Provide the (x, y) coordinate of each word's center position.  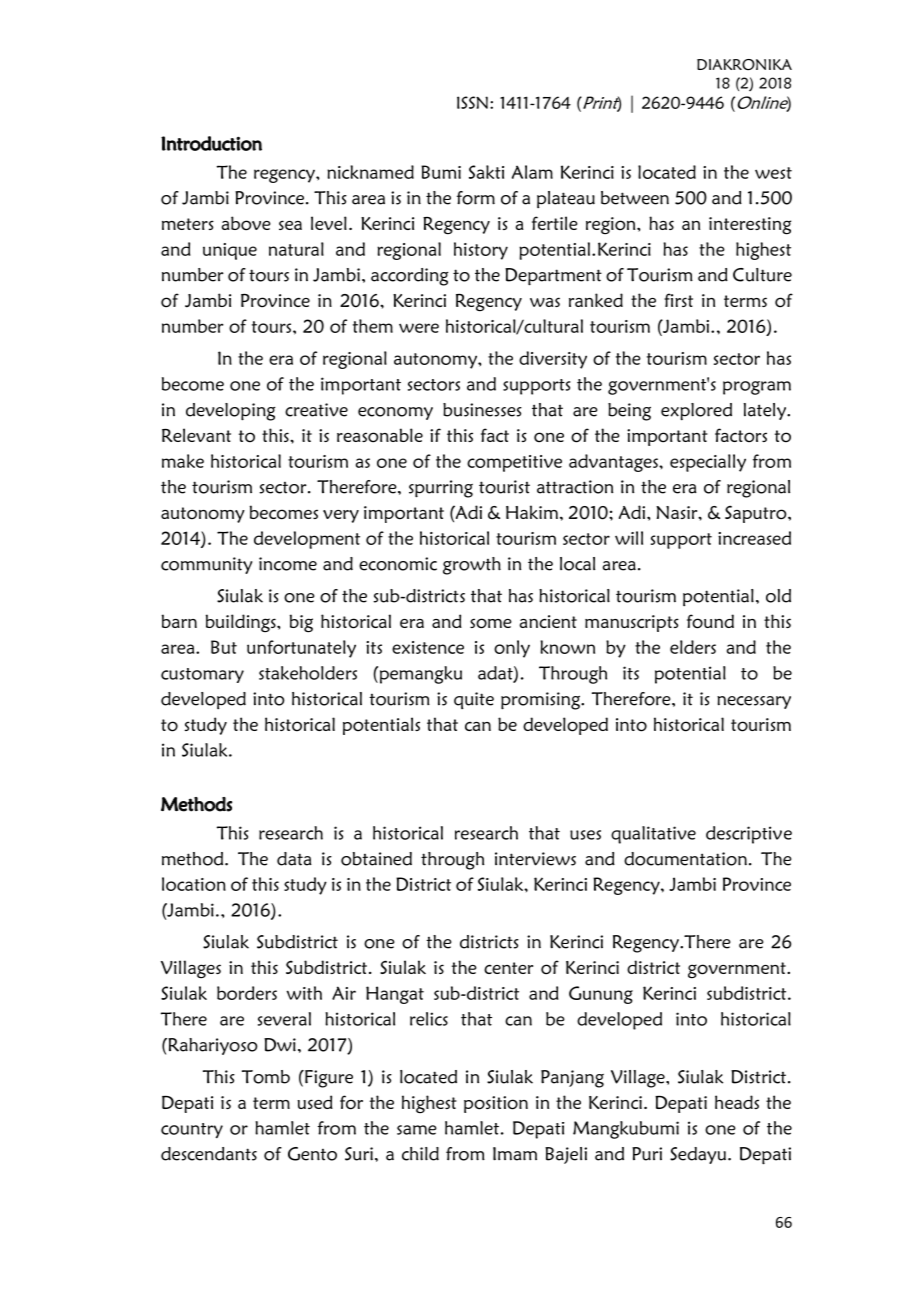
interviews (535, 859)
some (491, 623)
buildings (242, 623)
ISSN (472, 102)
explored (696, 412)
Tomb (266, 1077)
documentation (685, 859)
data (294, 859)
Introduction (211, 143)
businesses (482, 410)
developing (231, 412)
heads (737, 1102)
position (496, 1104)
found (710, 621)
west (773, 173)
